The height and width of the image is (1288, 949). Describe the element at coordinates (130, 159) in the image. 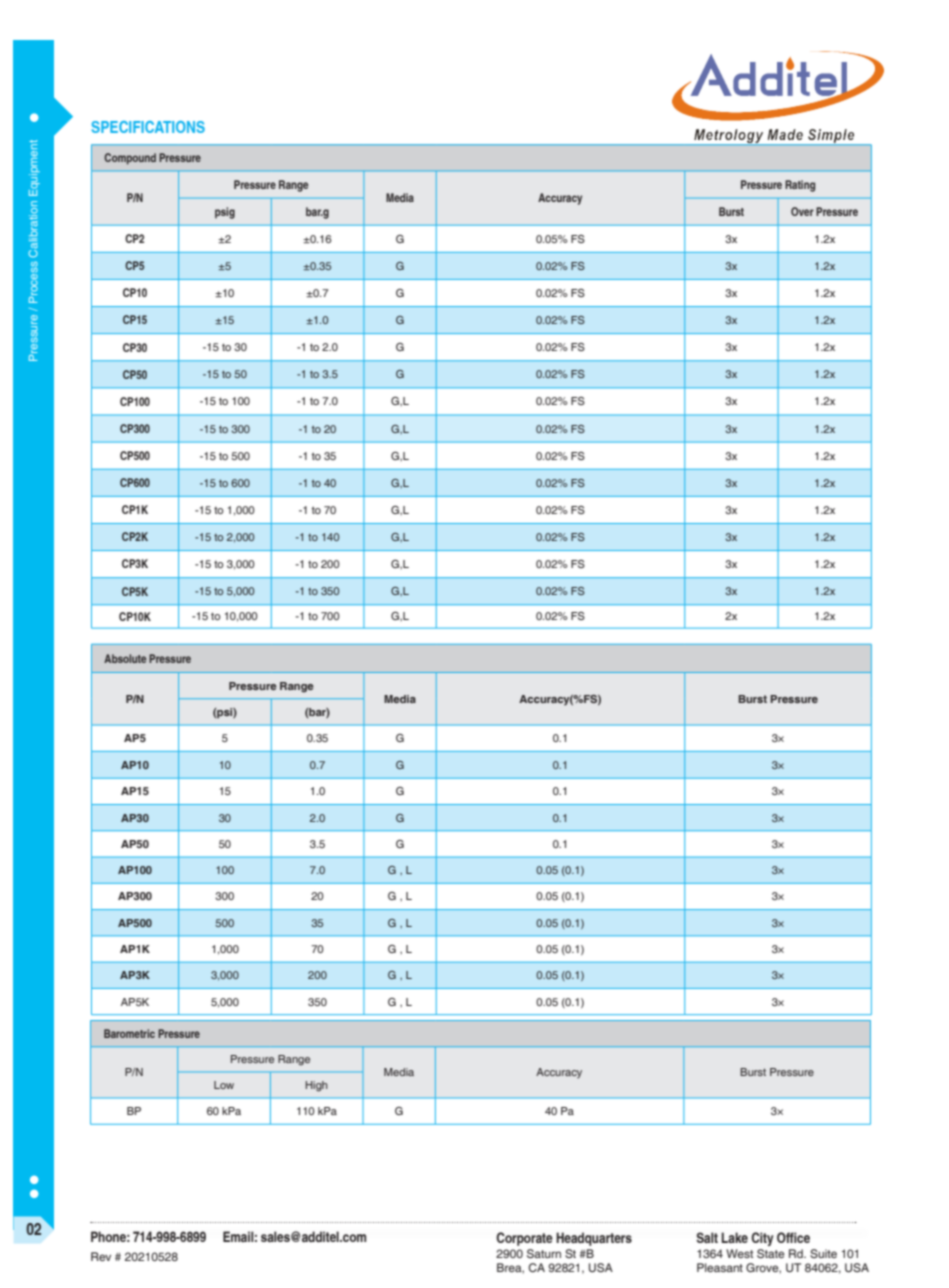

I see `Compound` at that location.
